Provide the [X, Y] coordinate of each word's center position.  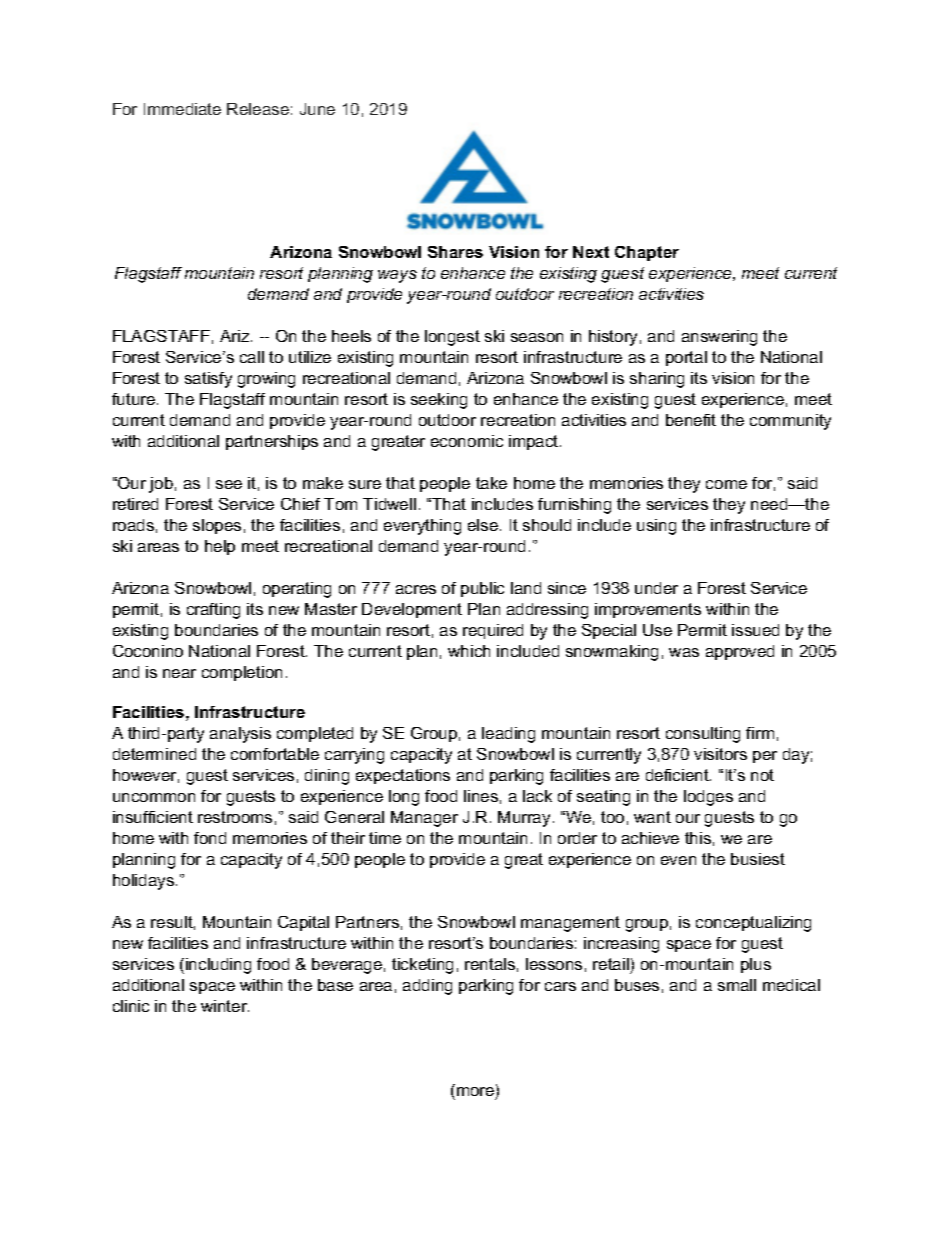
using [656, 527]
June [317, 109]
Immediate [182, 109]
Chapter [647, 253]
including [218, 966]
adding [427, 987]
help [220, 547]
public [482, 589]
